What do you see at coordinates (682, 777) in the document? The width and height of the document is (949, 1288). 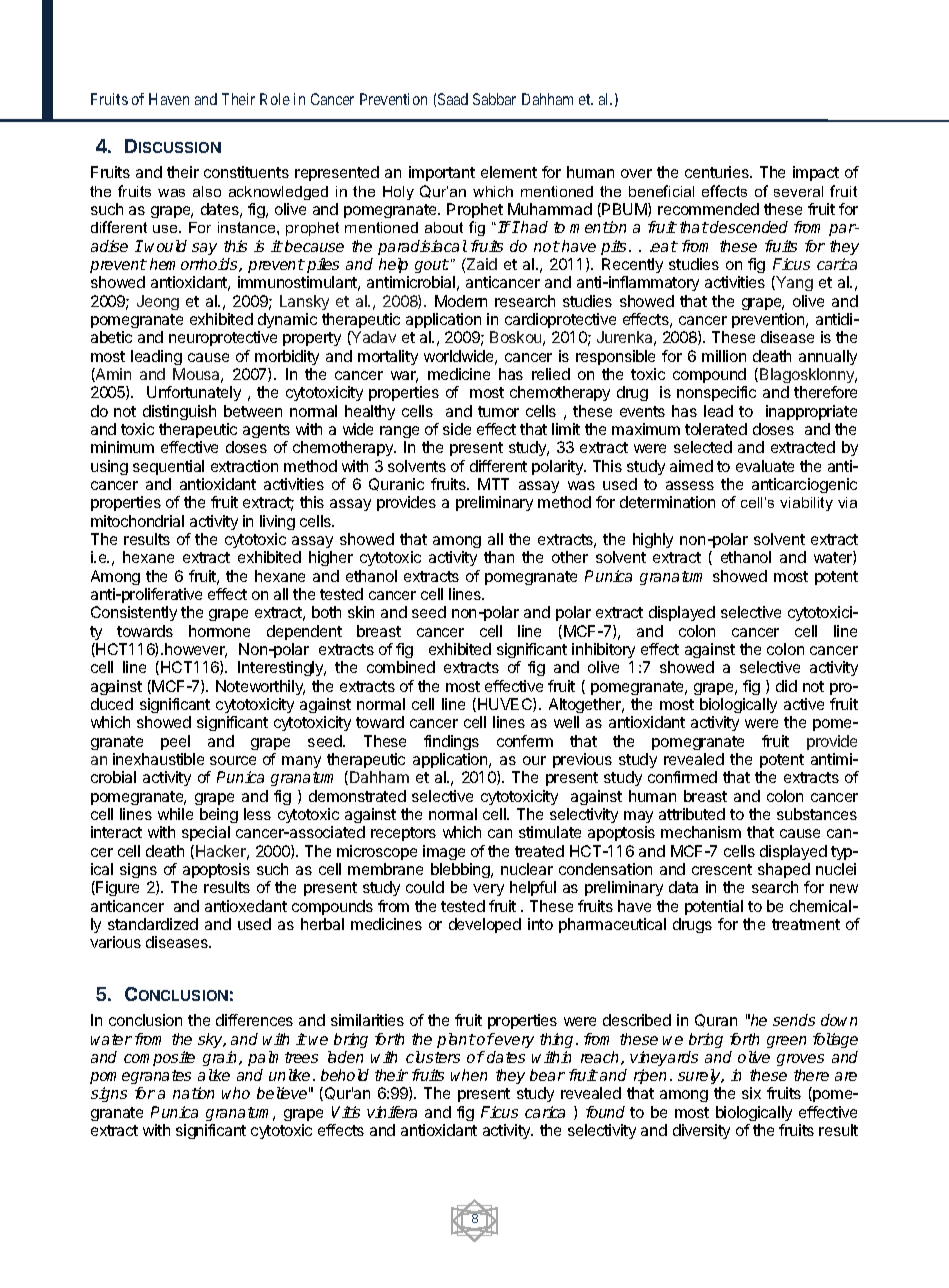 I see `confirmed` at bounding box center [682, 777].
